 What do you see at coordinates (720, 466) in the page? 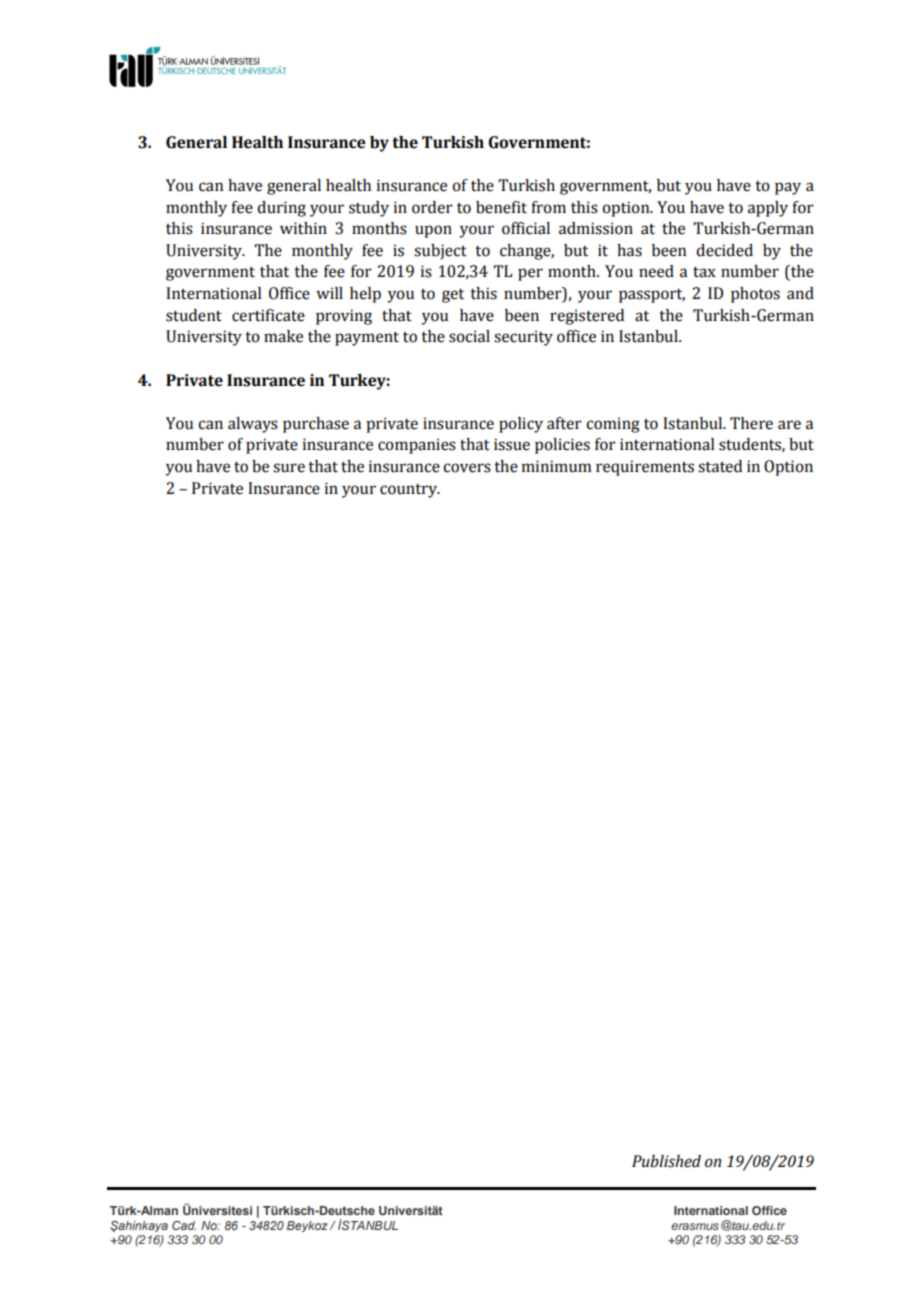
I see `stated` at bounding box center [720, 466].
